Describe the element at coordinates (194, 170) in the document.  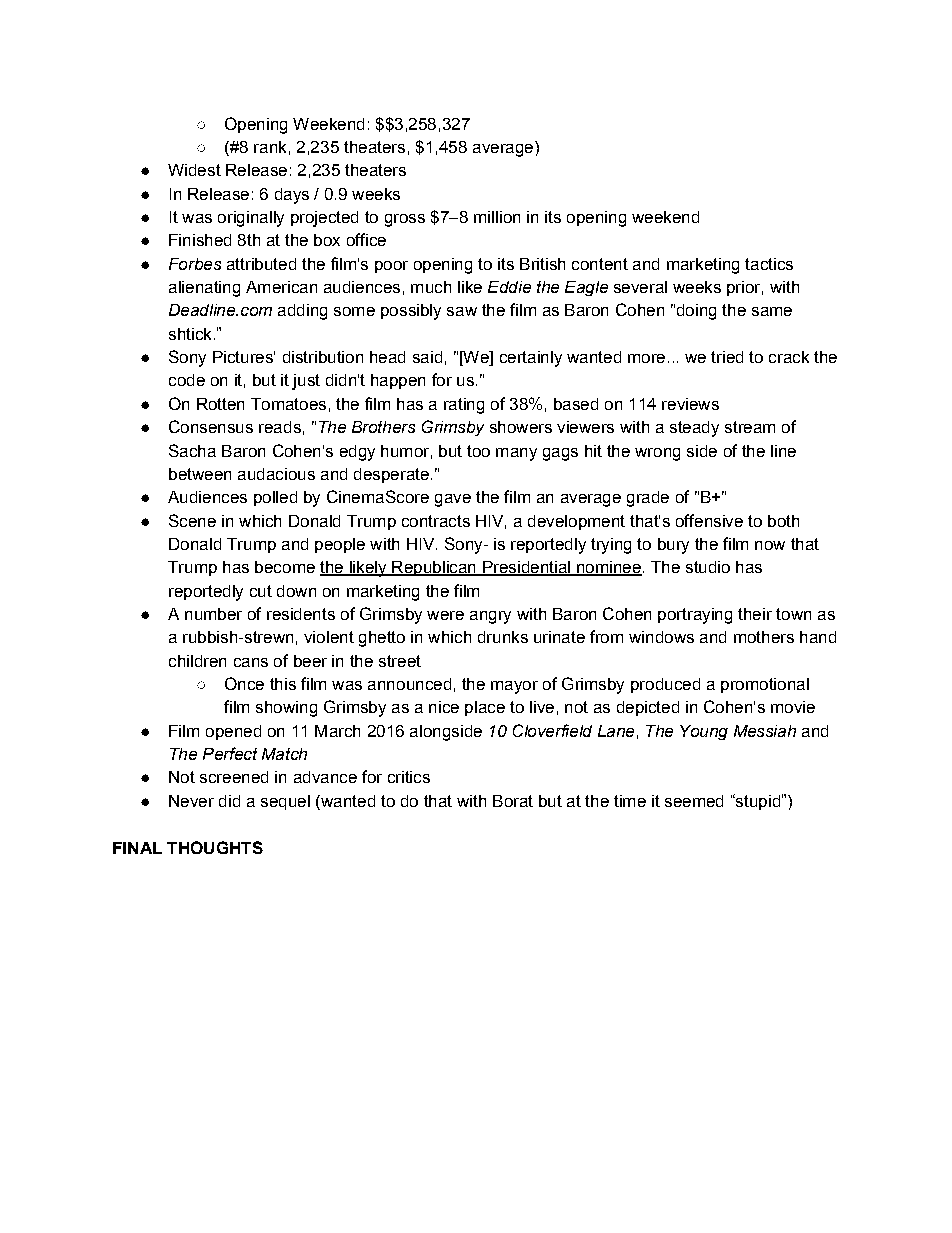
I see `Widest` at that location.
